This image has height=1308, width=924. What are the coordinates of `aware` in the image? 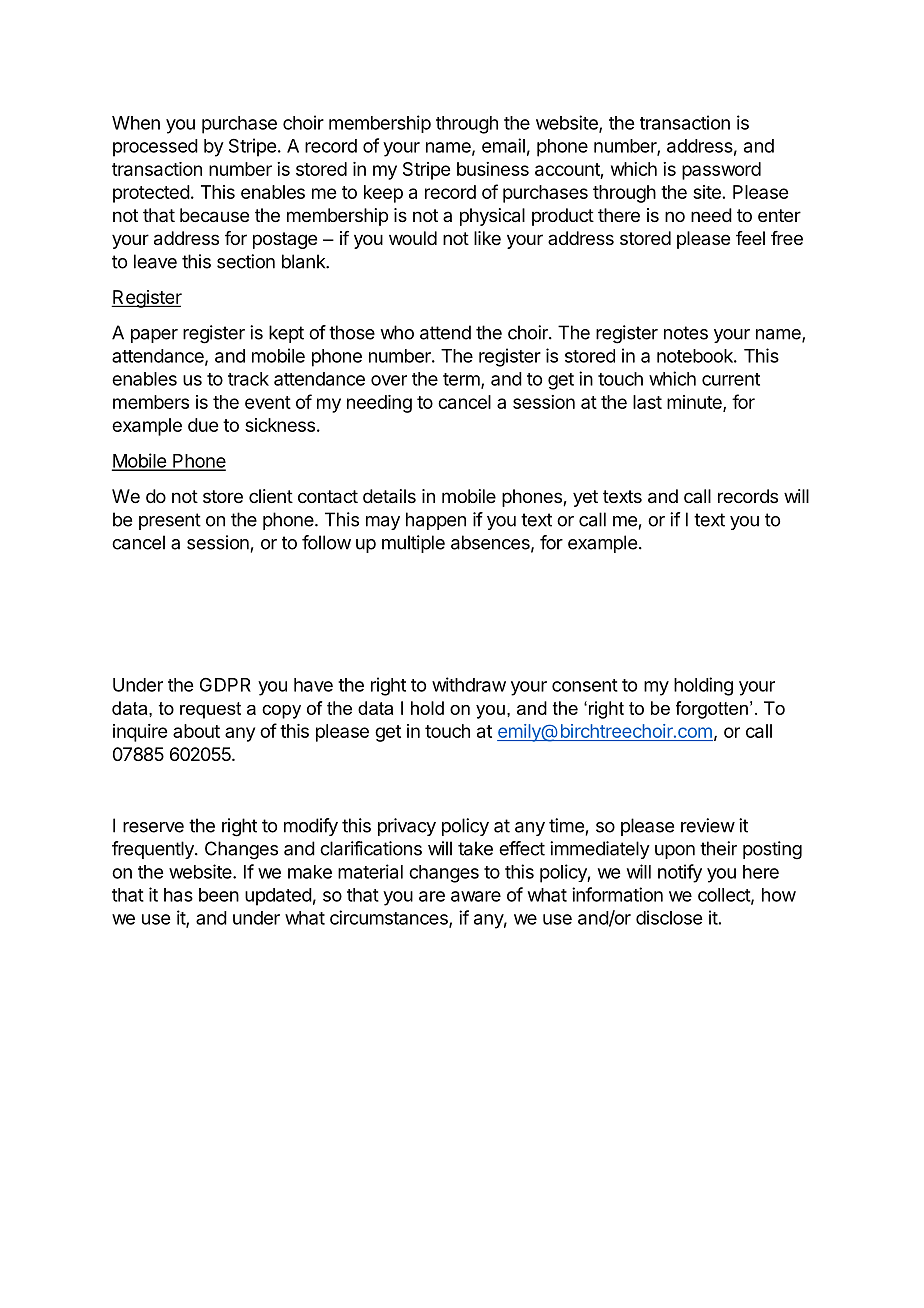 It's located at (476, 896).
